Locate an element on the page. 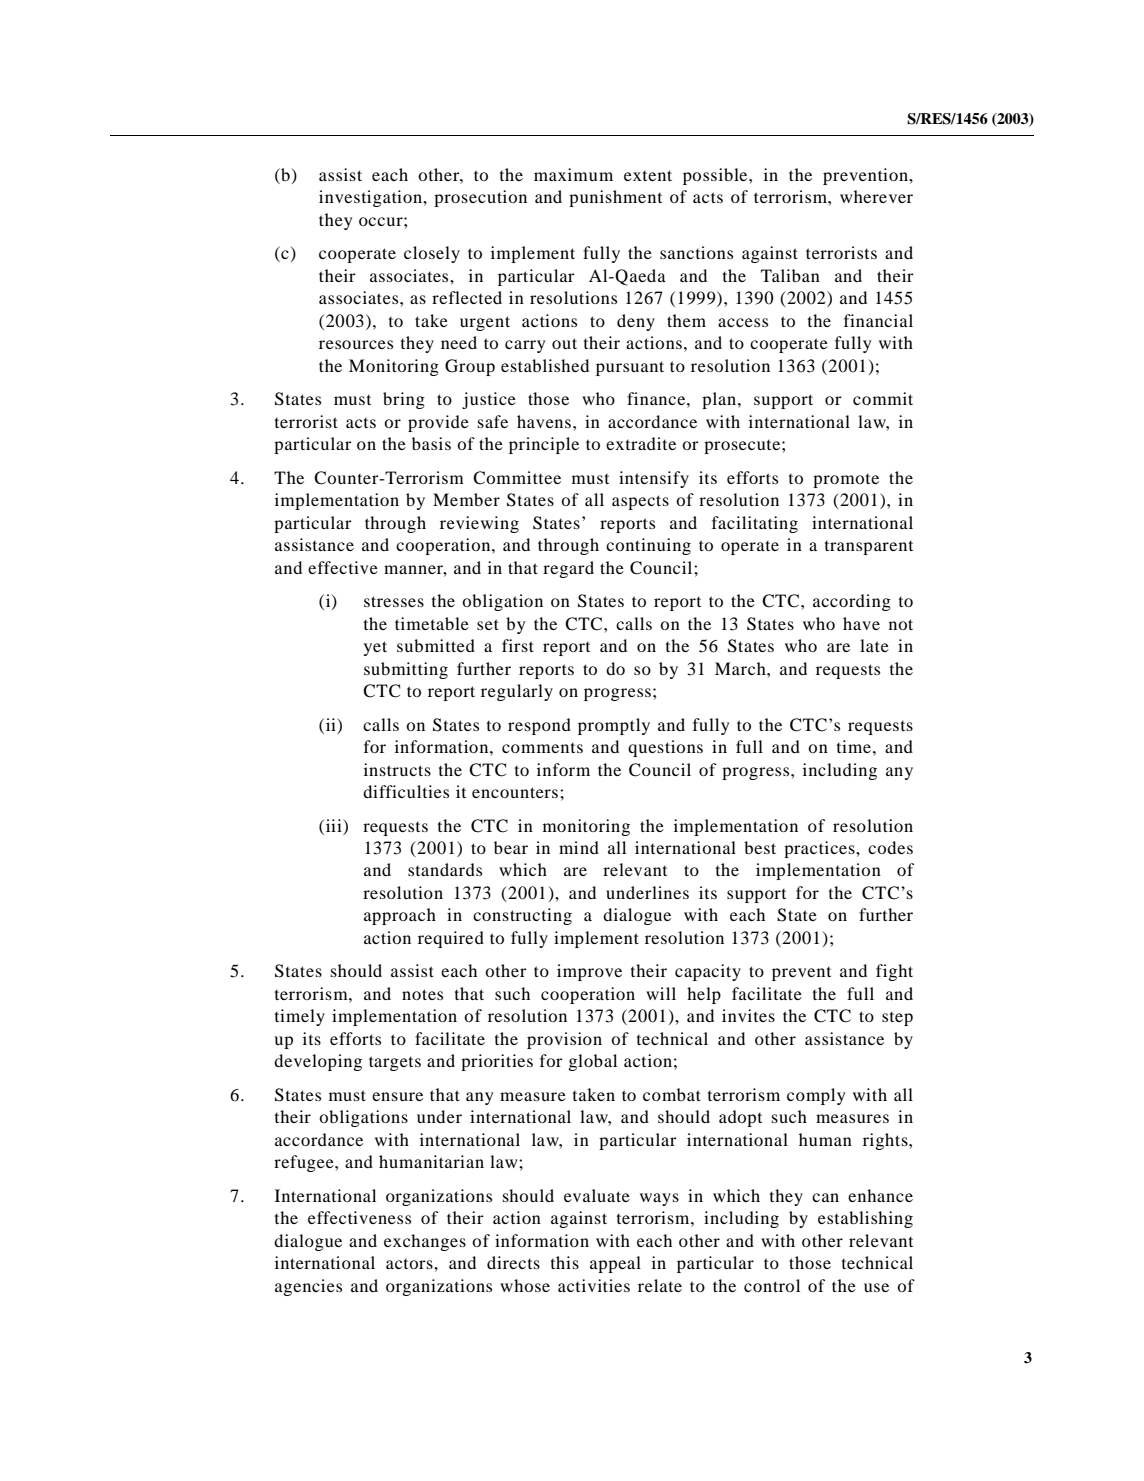 This page has width=1144, height=1481. March is located at coordinates (741, 668).
